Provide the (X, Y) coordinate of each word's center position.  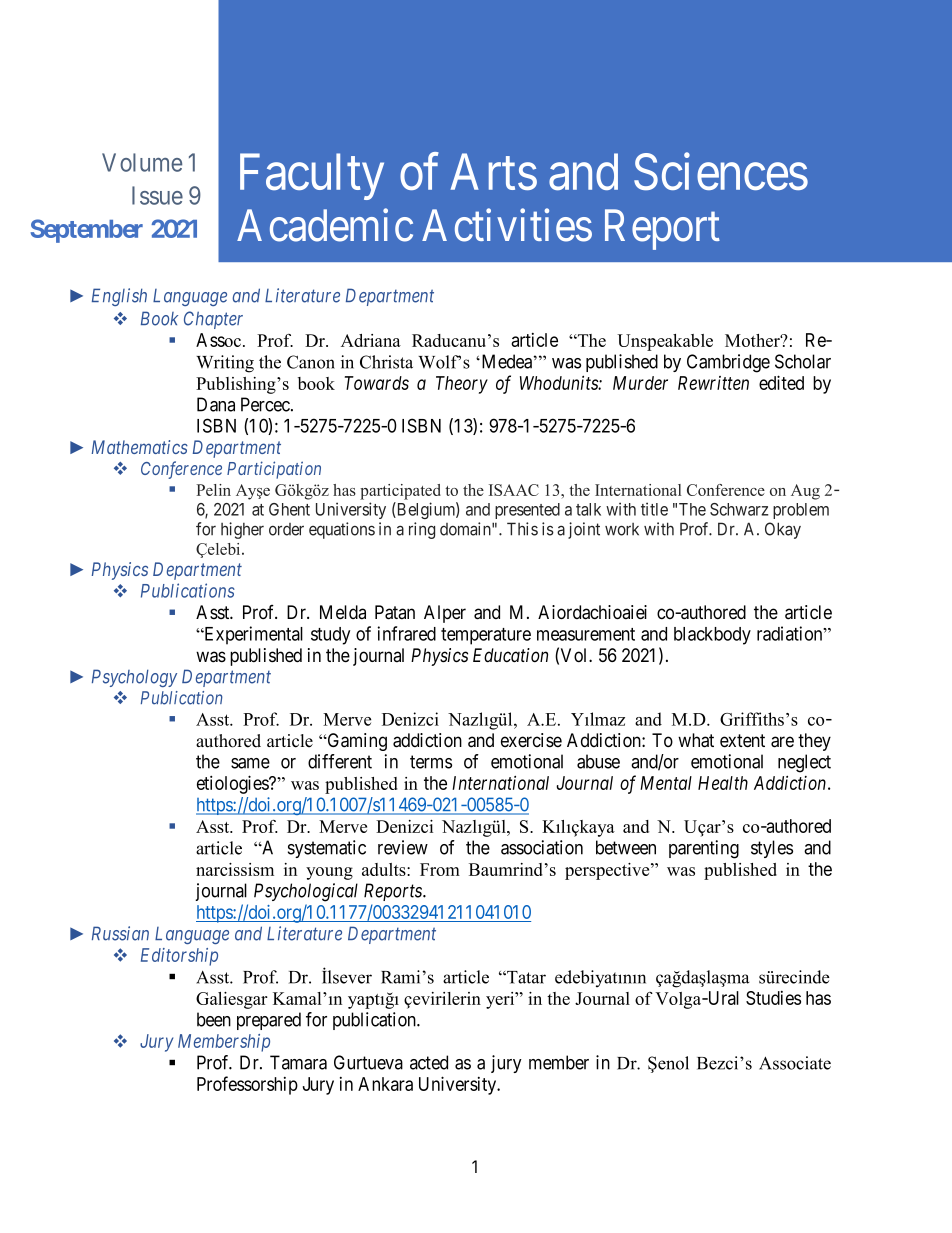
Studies (773, 998)
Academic (325, 225)
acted (429, 1062)
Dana (216, 404)
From (440, 869)
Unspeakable (665, 342)
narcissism (235, 869)
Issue (157, 195)
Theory (462, 385)
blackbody (712, 636)
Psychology (134, 678)
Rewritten (713, 383)
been (214, 1019)
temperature (486, 636)
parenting (704, 849)
